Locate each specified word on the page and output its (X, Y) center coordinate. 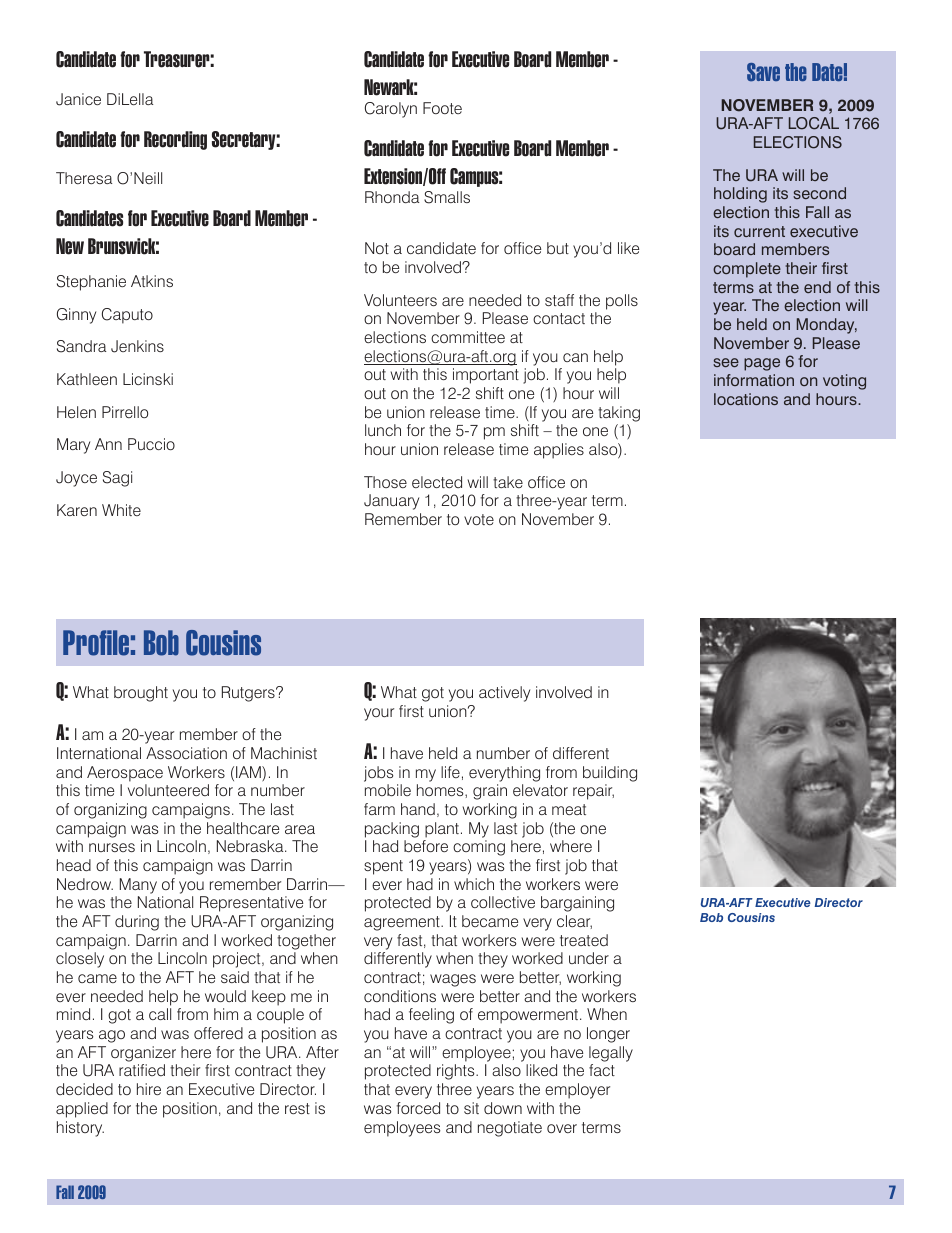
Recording (175, 140)
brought (141, 694)
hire (149, 1089)
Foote (442, 108)
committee (468, 337)
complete (747, 270)
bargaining (577, 904)
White (121, 510)
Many (138, 886)
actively (504, 694)
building (610, 774)
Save (763, 72)
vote (479, 519)
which (474, 884)
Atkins (152, 281)
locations (746, 399)
